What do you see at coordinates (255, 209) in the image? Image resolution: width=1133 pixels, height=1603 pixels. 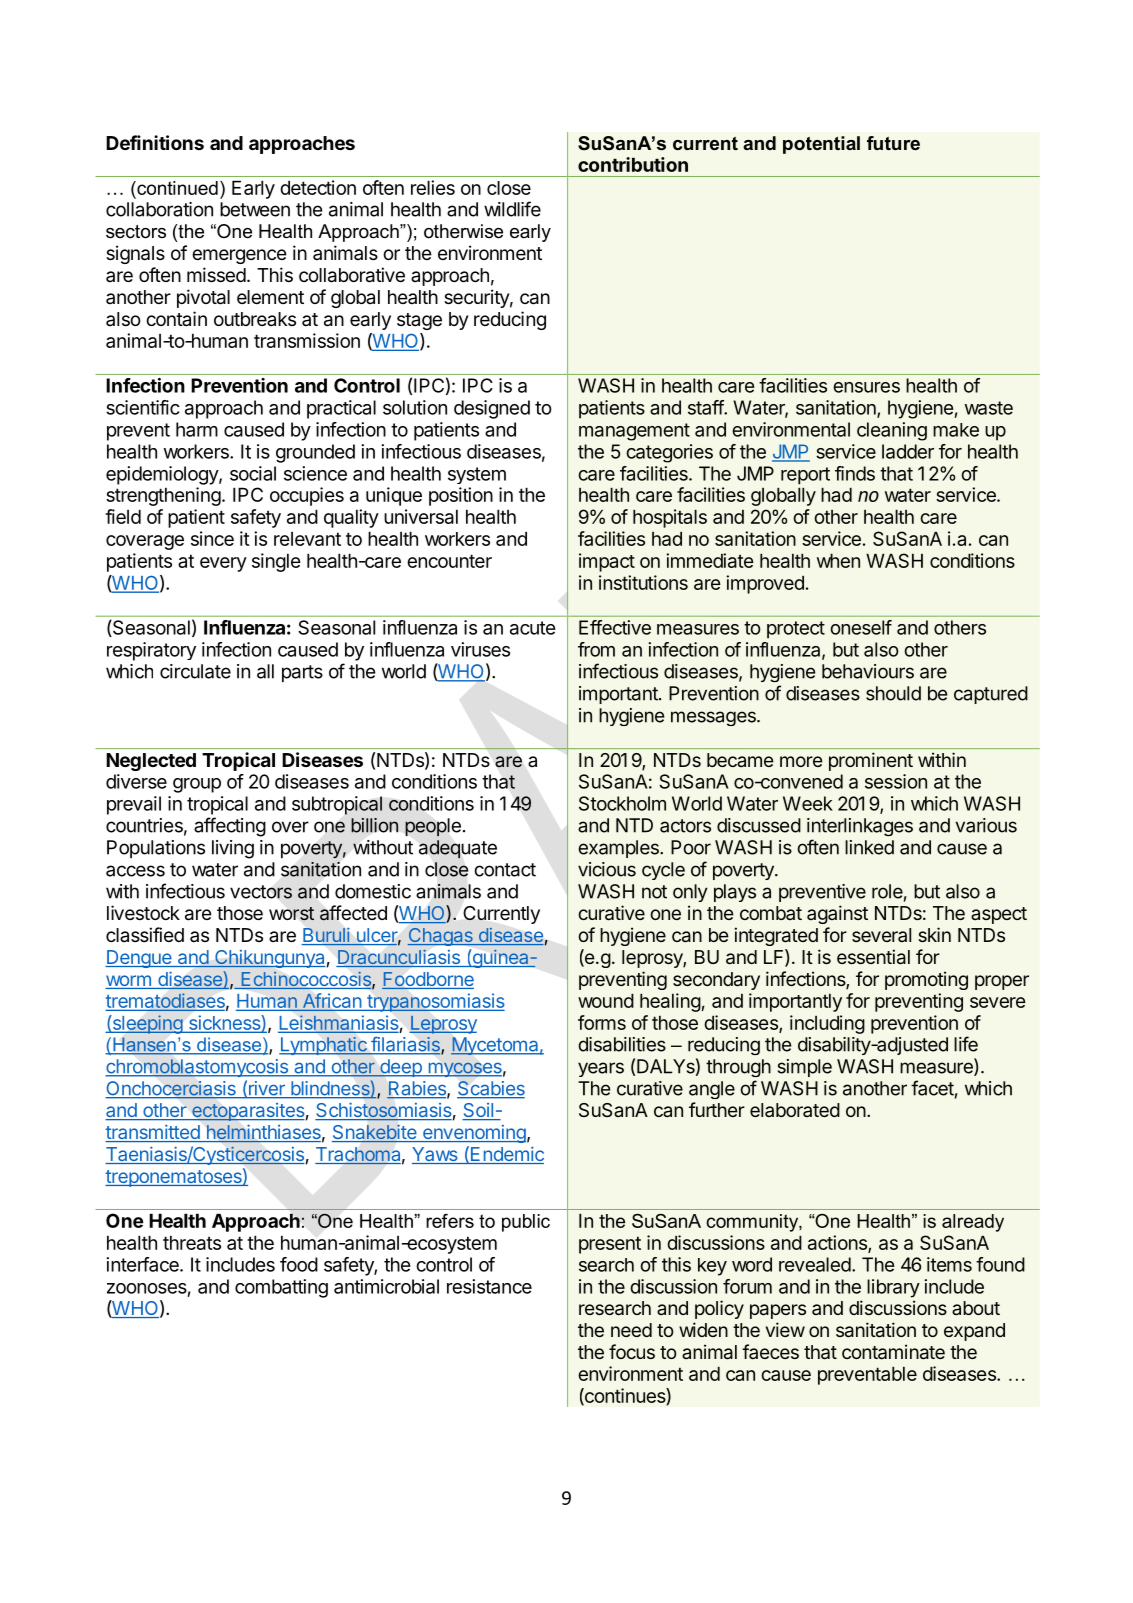 I see `between` at bounding box center [255, 209].
